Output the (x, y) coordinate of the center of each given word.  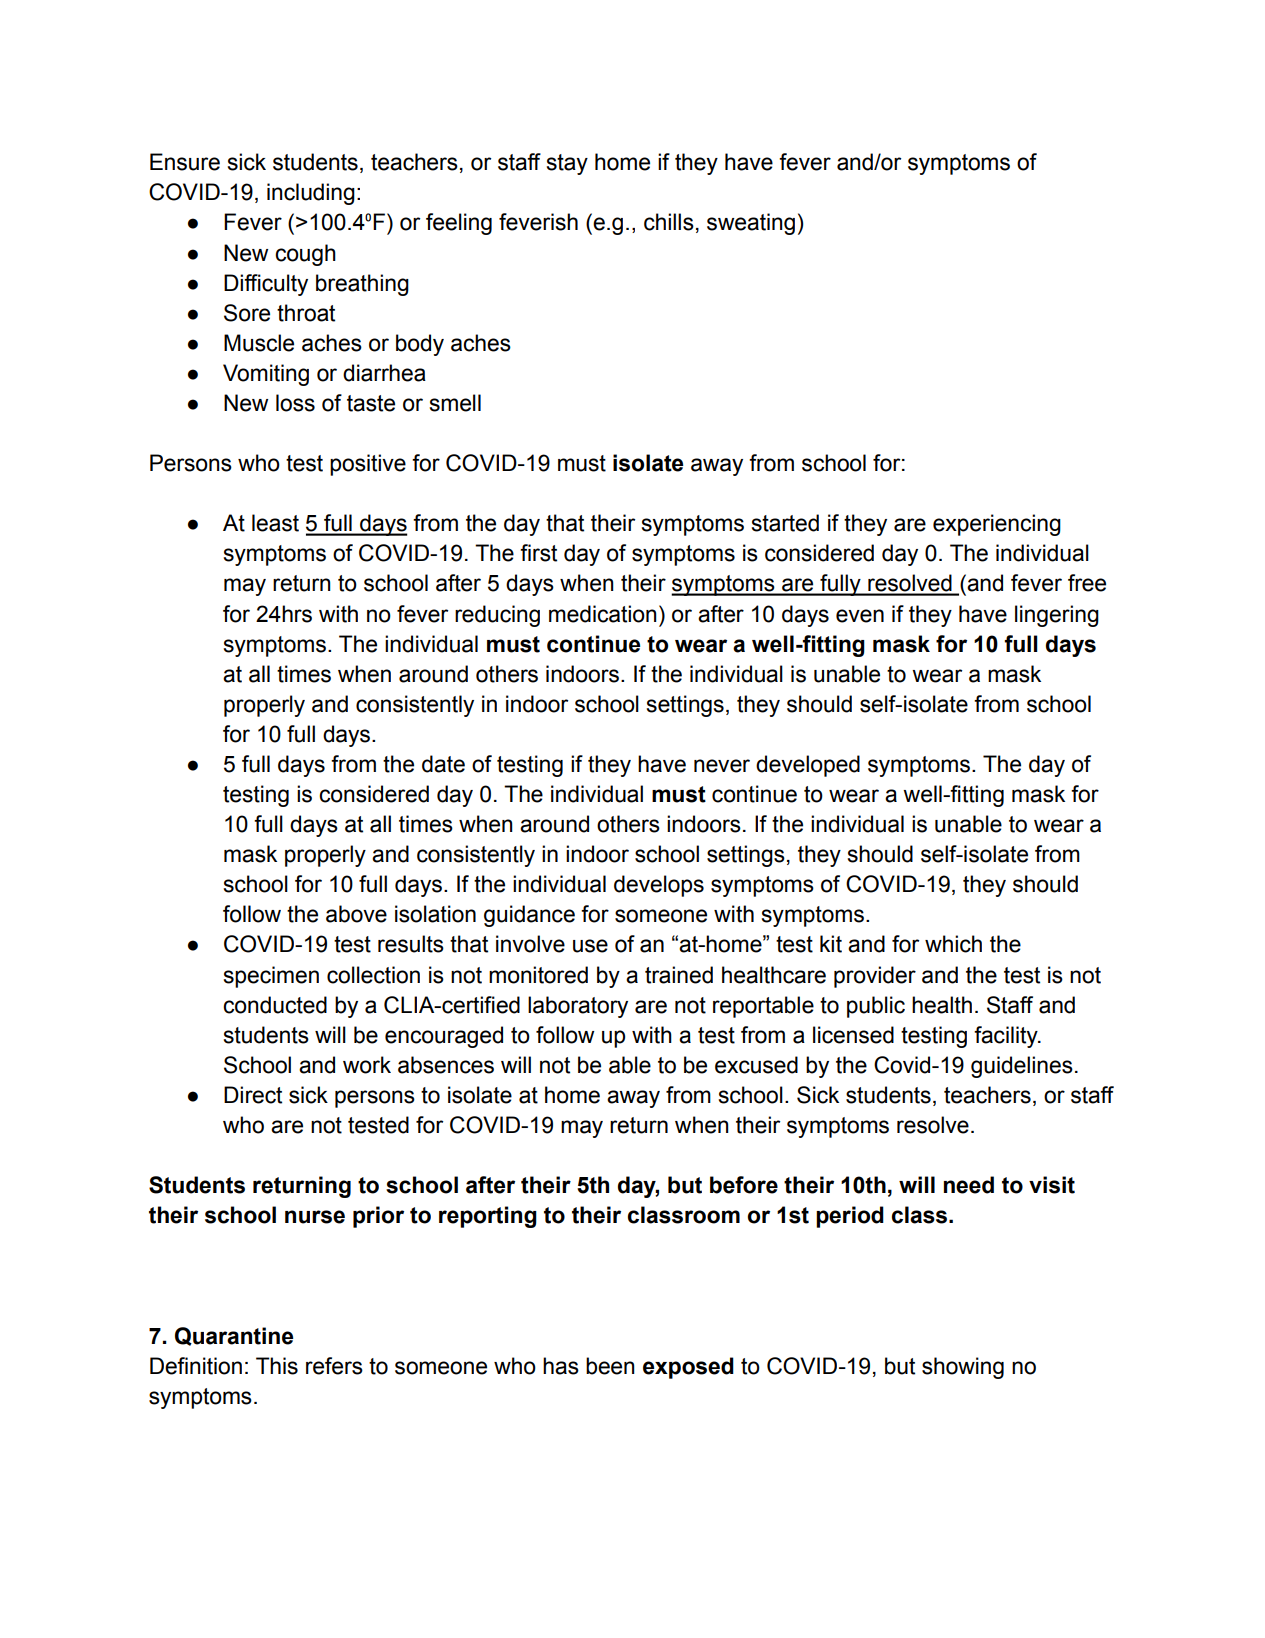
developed (808, 766)
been (610, 1366)
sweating (751, 224)
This (277, 1366)
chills (669, 222)
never (722, 766)
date (443, 764)
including (311, 194)
